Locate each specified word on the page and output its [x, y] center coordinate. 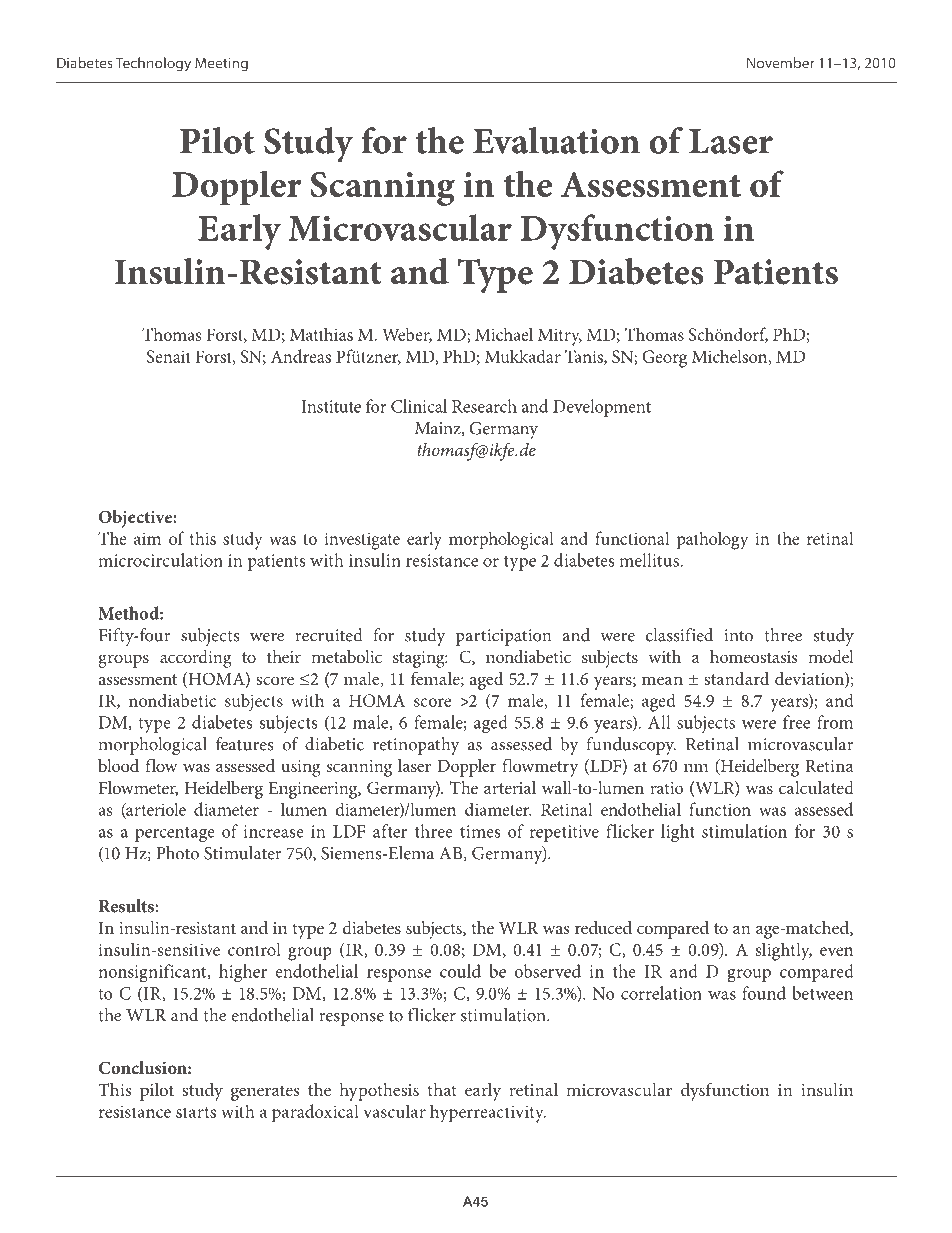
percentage [175, 835]
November [781, 63]
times [480, 831]
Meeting [221, 65]
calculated [816, 787]
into [738, 635]
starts [196, 1112]
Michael [504, 334]
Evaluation [556, 140]
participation [503, 637]
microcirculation [160, 560]
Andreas [301, 356]
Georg [664, 359]
